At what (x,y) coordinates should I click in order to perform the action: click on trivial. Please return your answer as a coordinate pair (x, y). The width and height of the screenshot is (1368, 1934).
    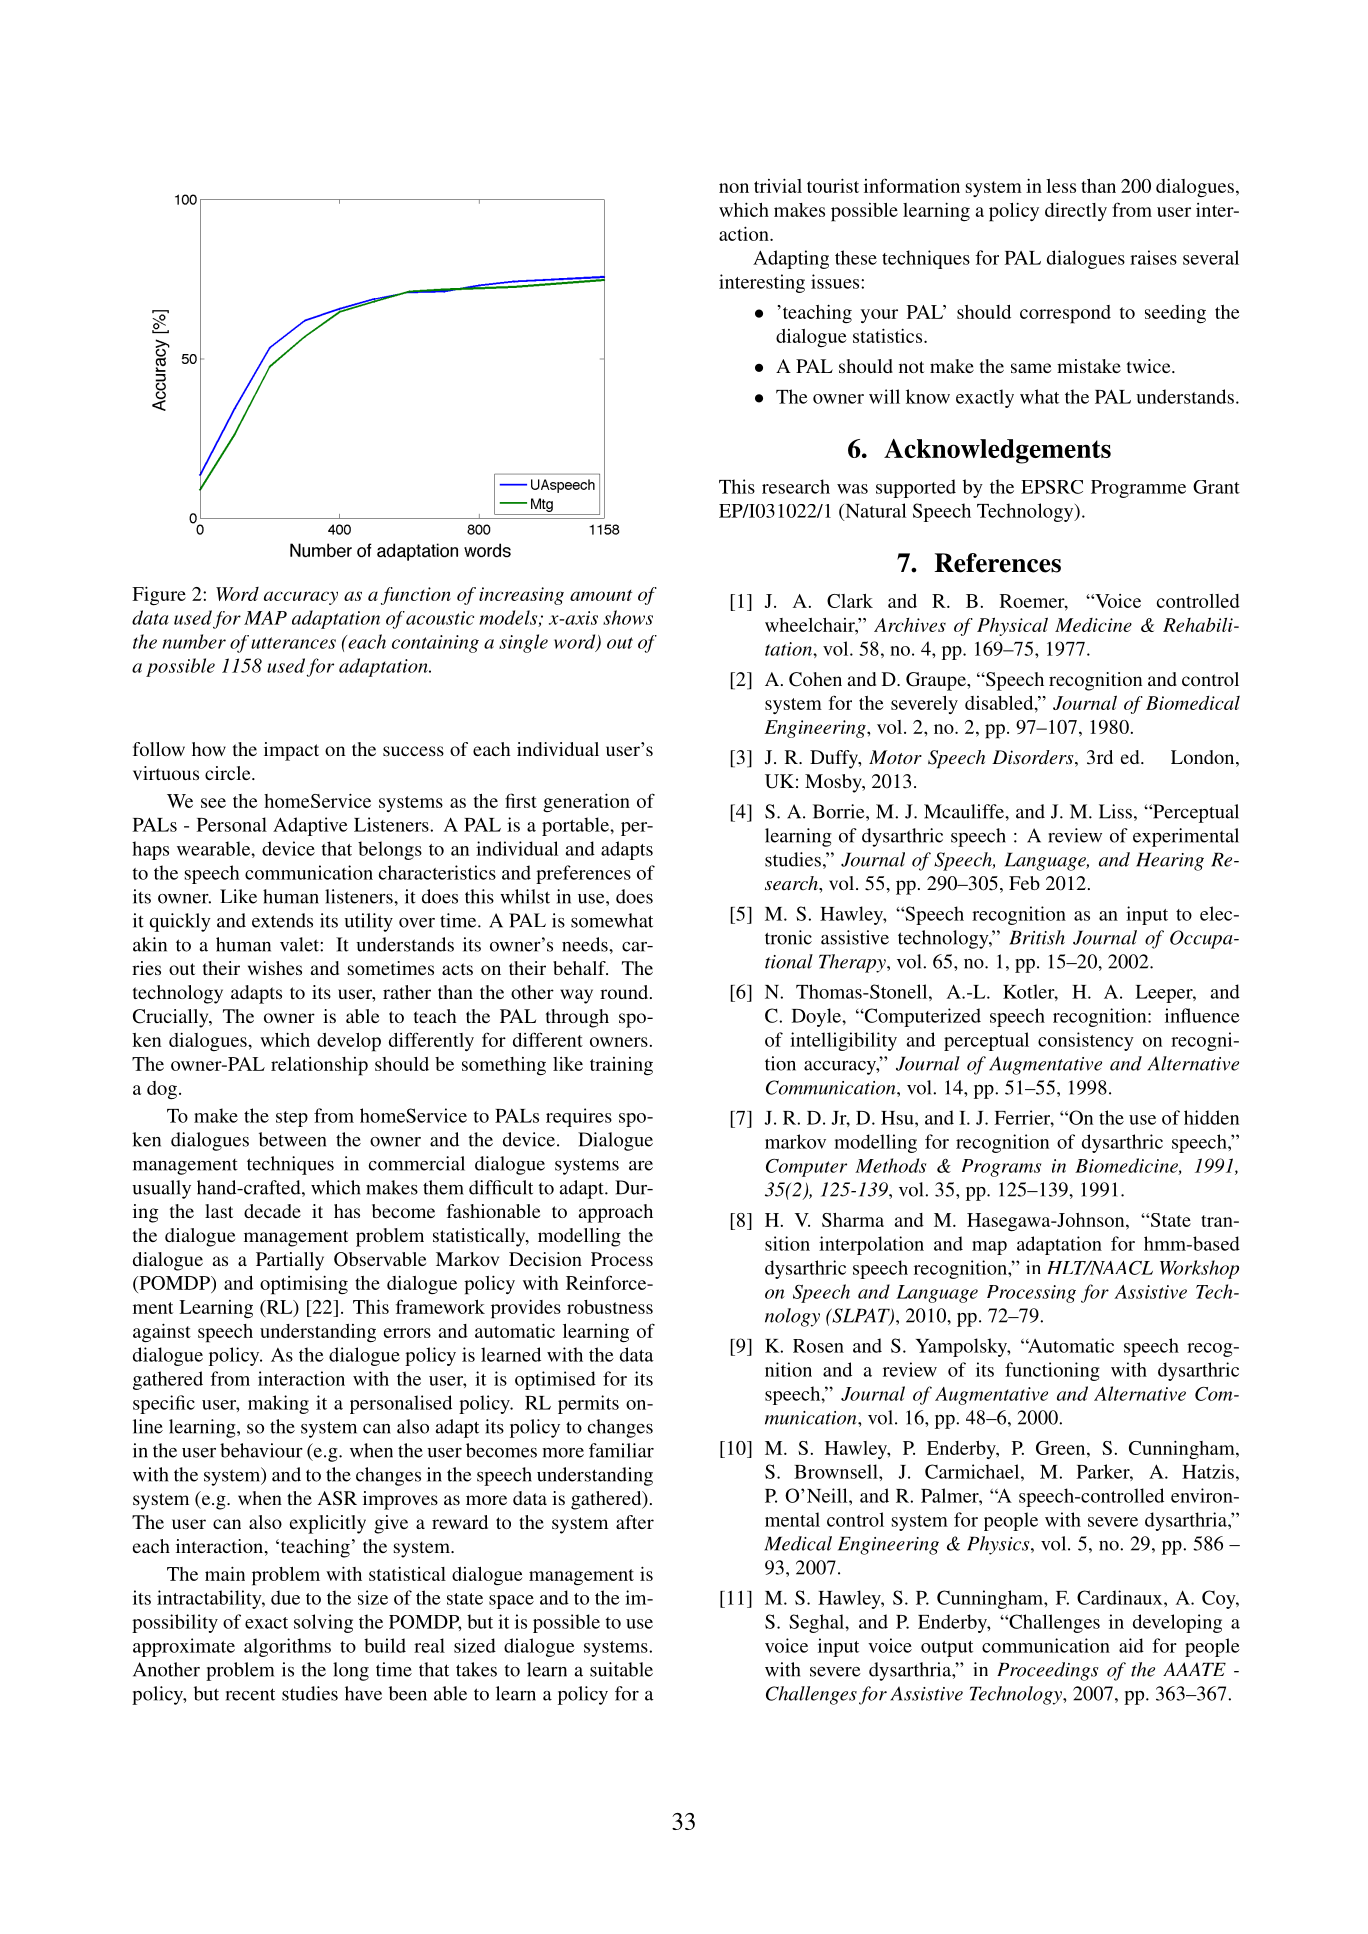
    Looking at the image, I should click on (778, 185).
